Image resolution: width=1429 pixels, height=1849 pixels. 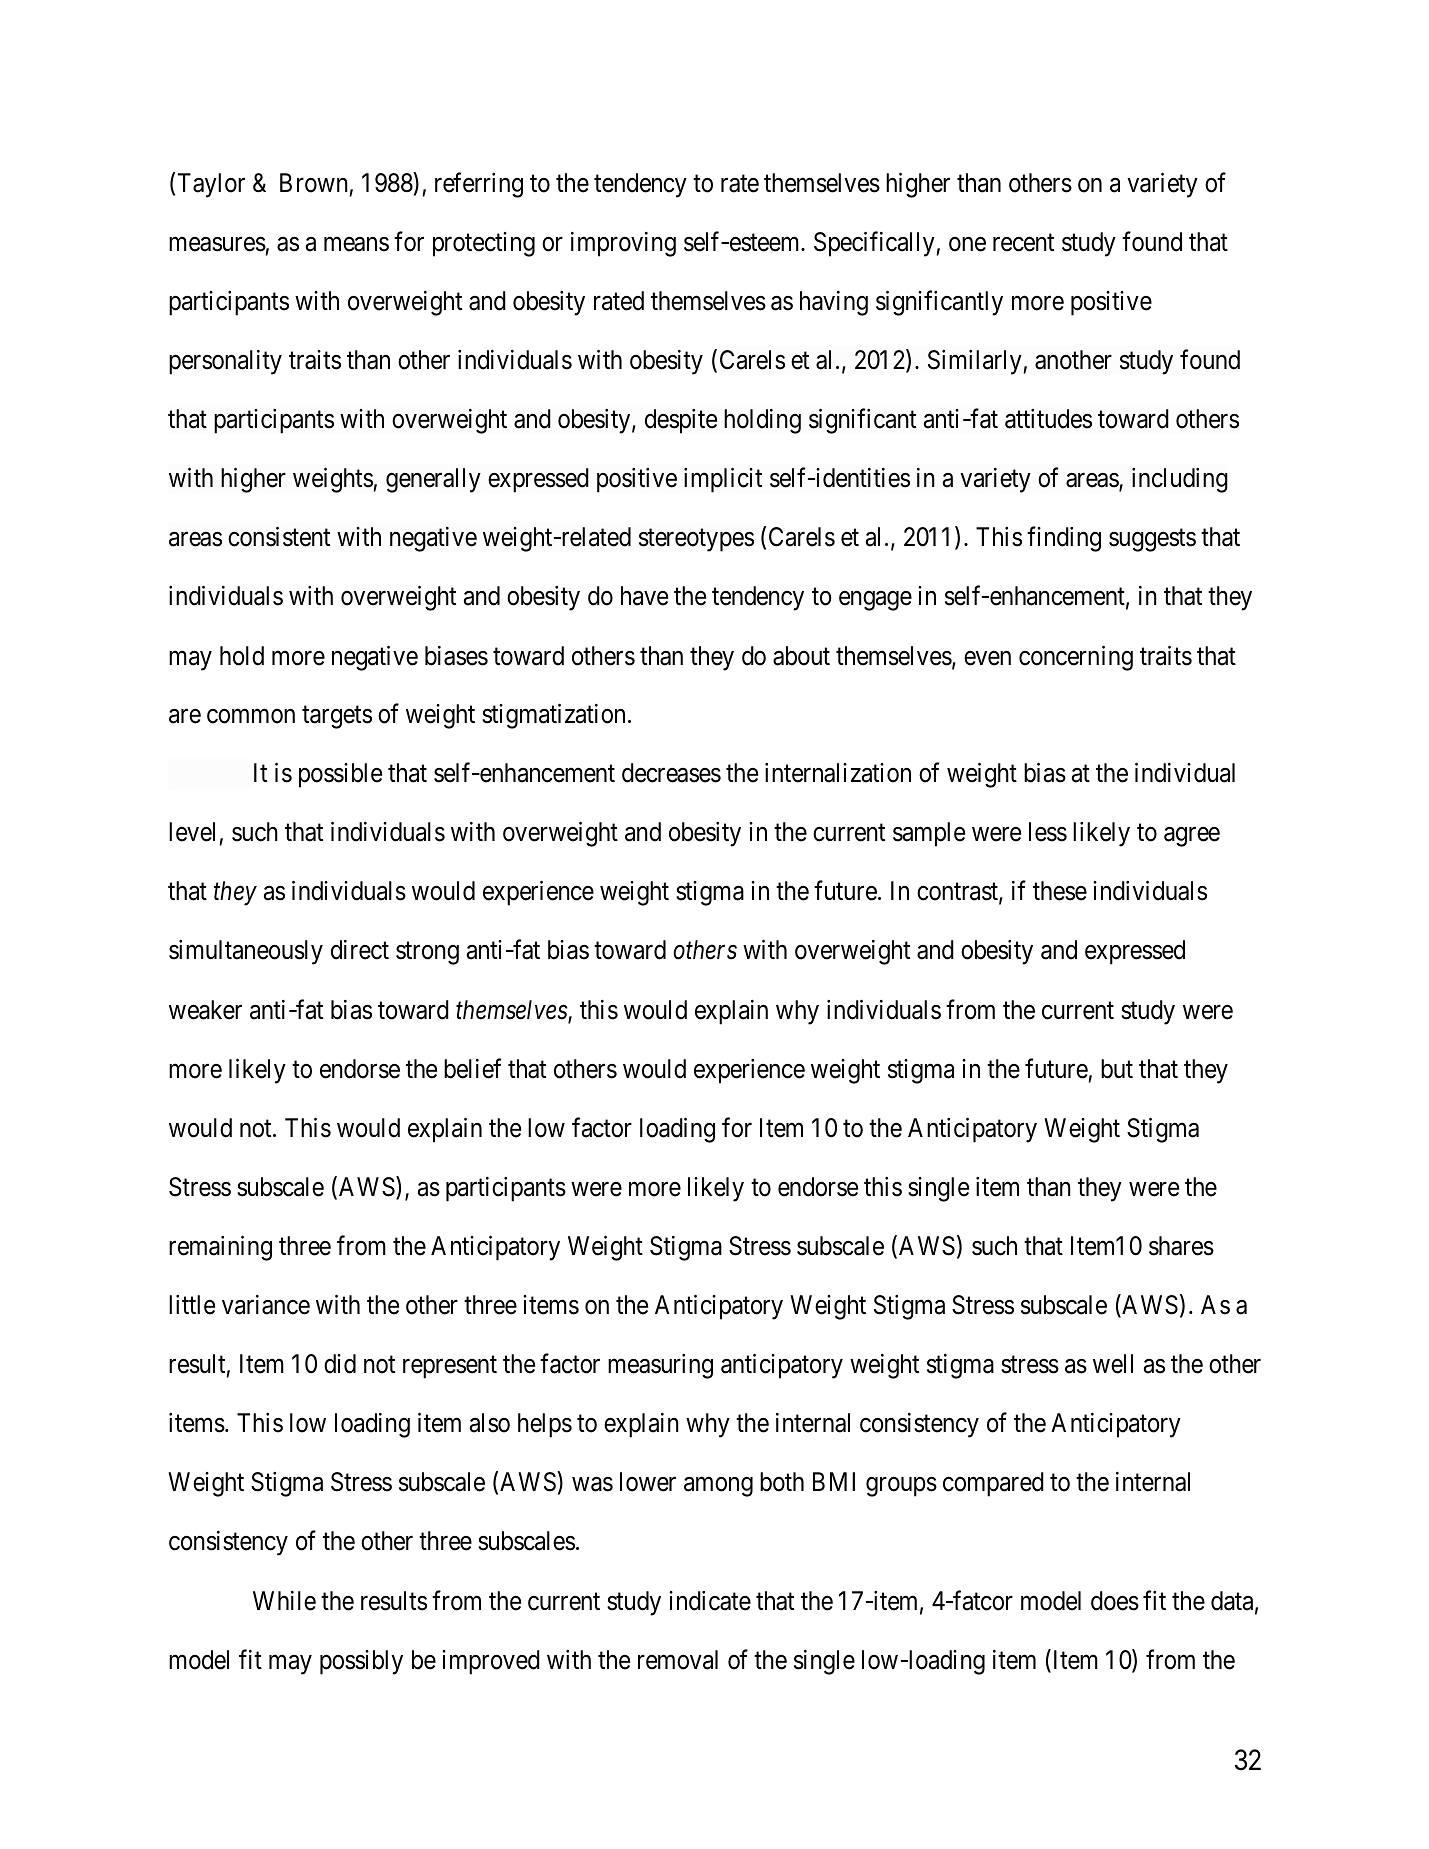 I want to click on indicate, so click(x=710, y=1601).
